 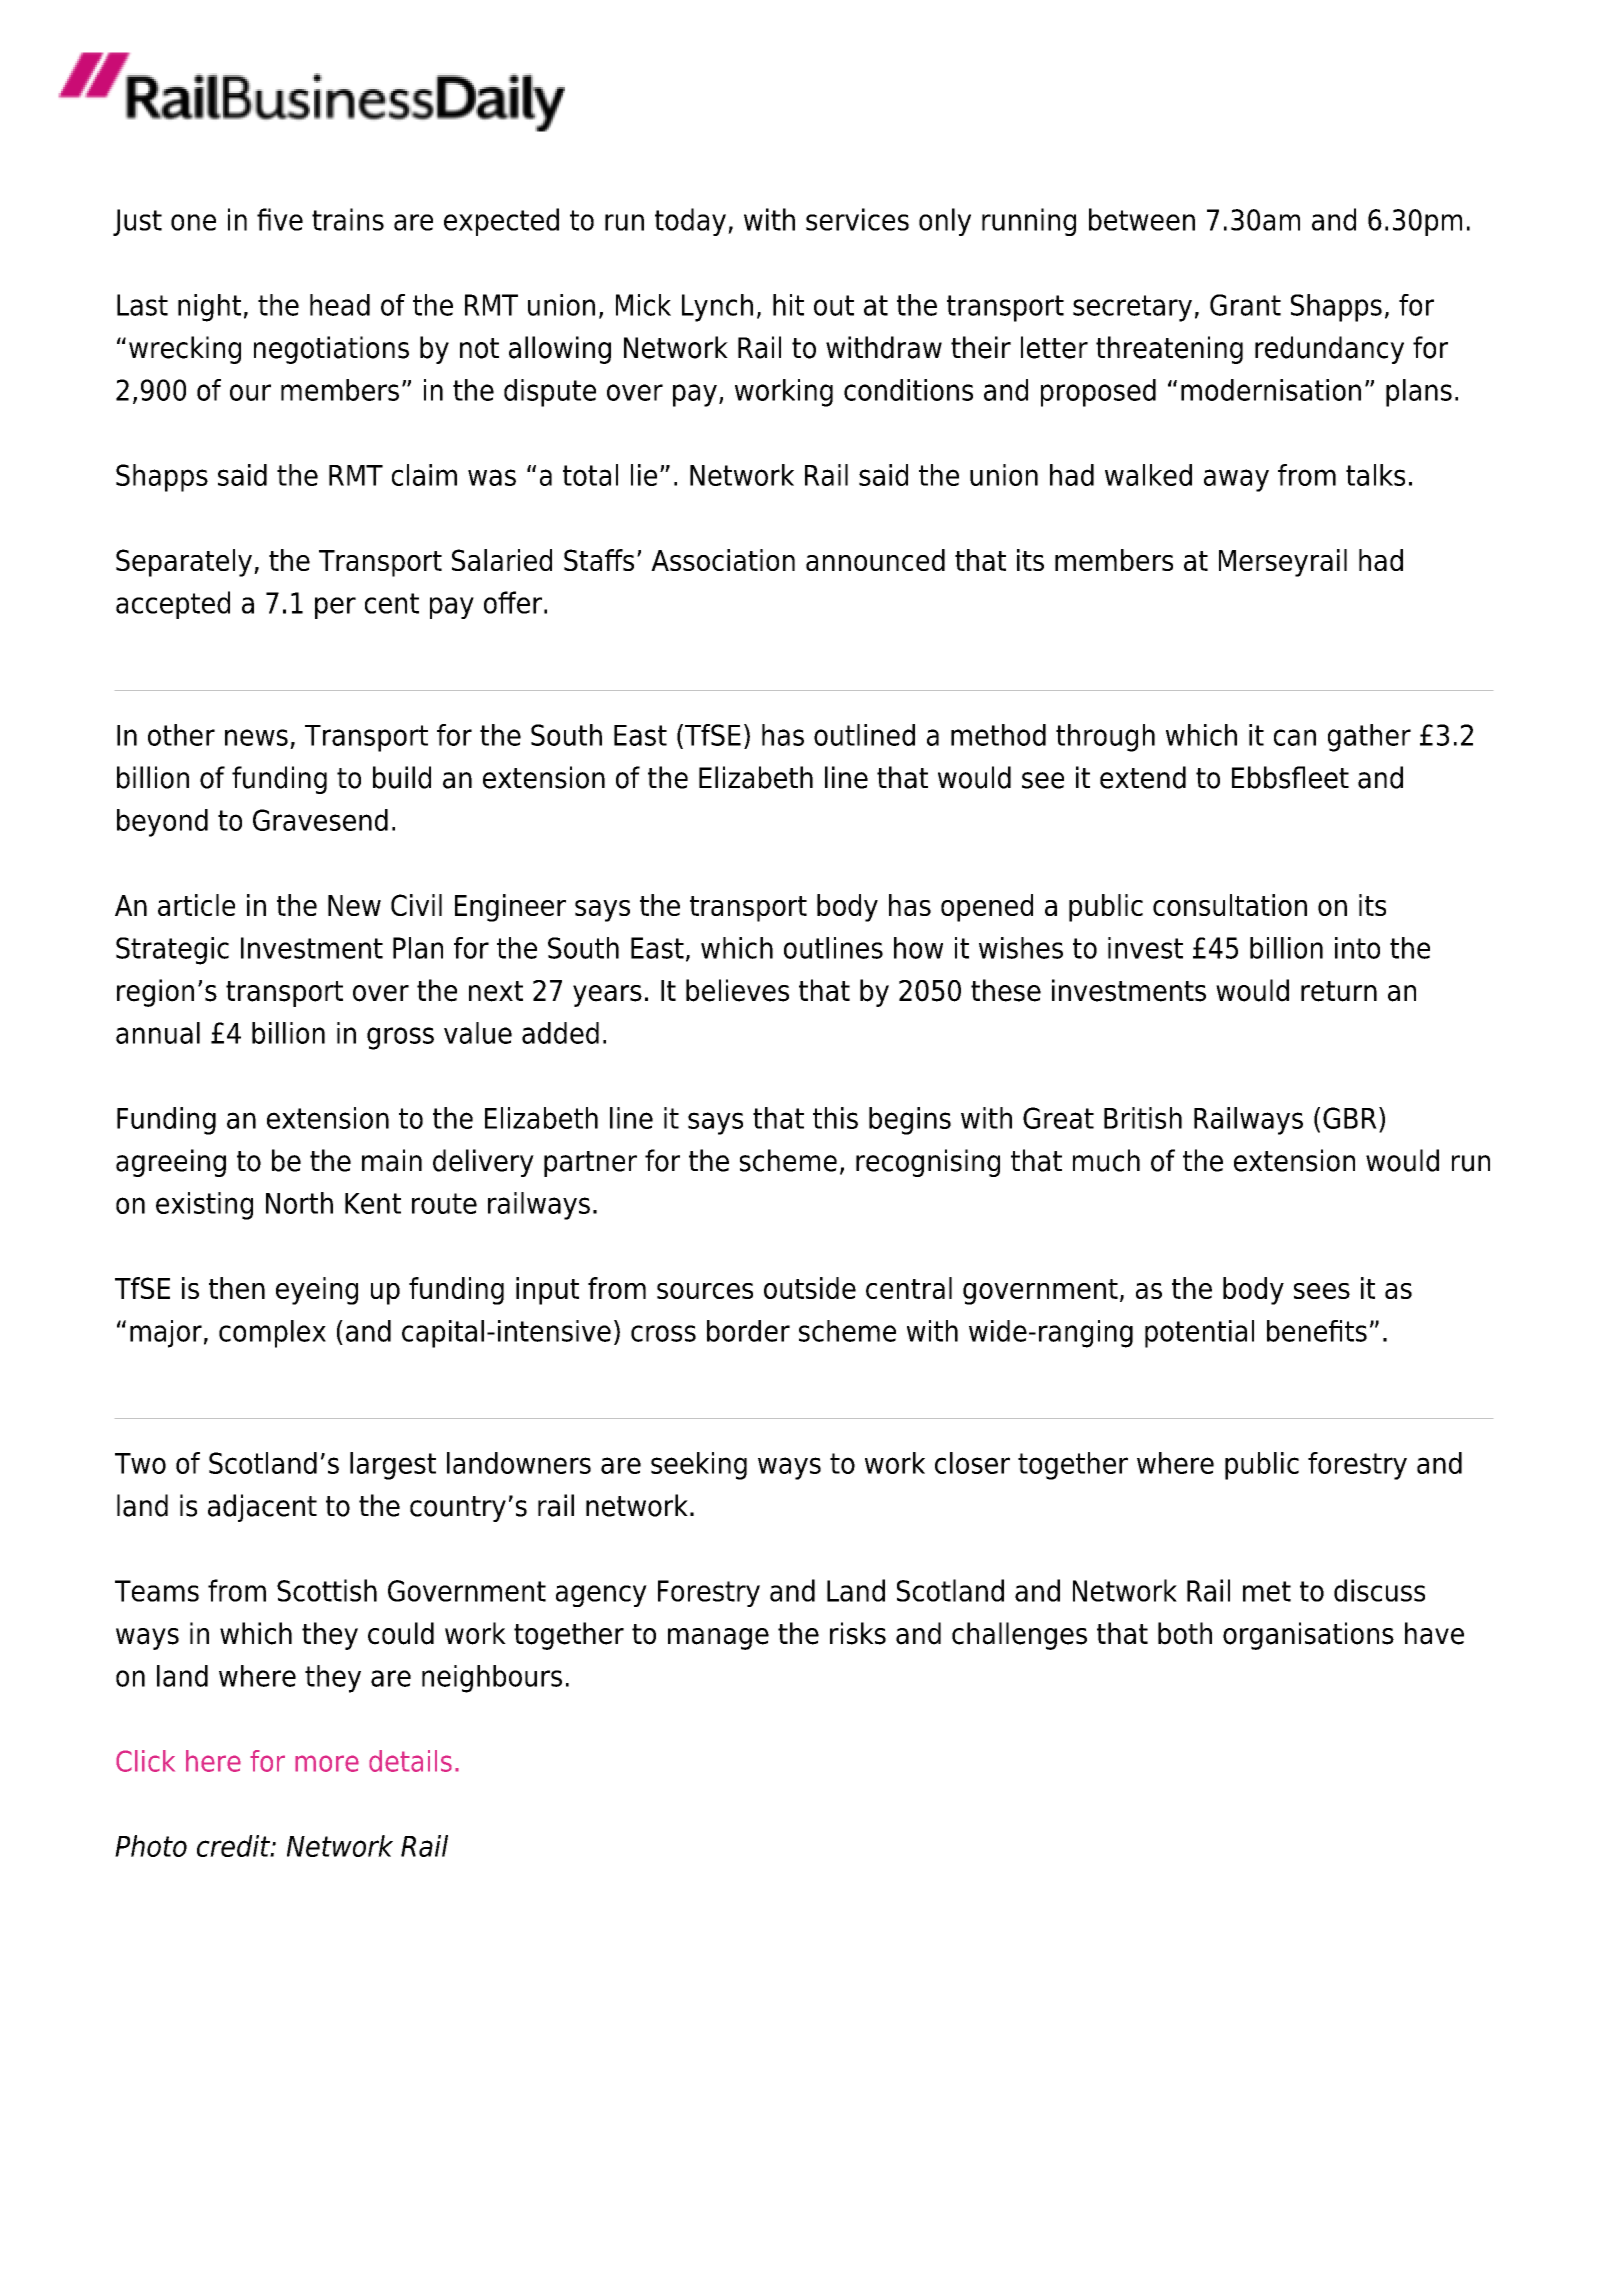 I want to click on head, so click(x=340, y=305).
